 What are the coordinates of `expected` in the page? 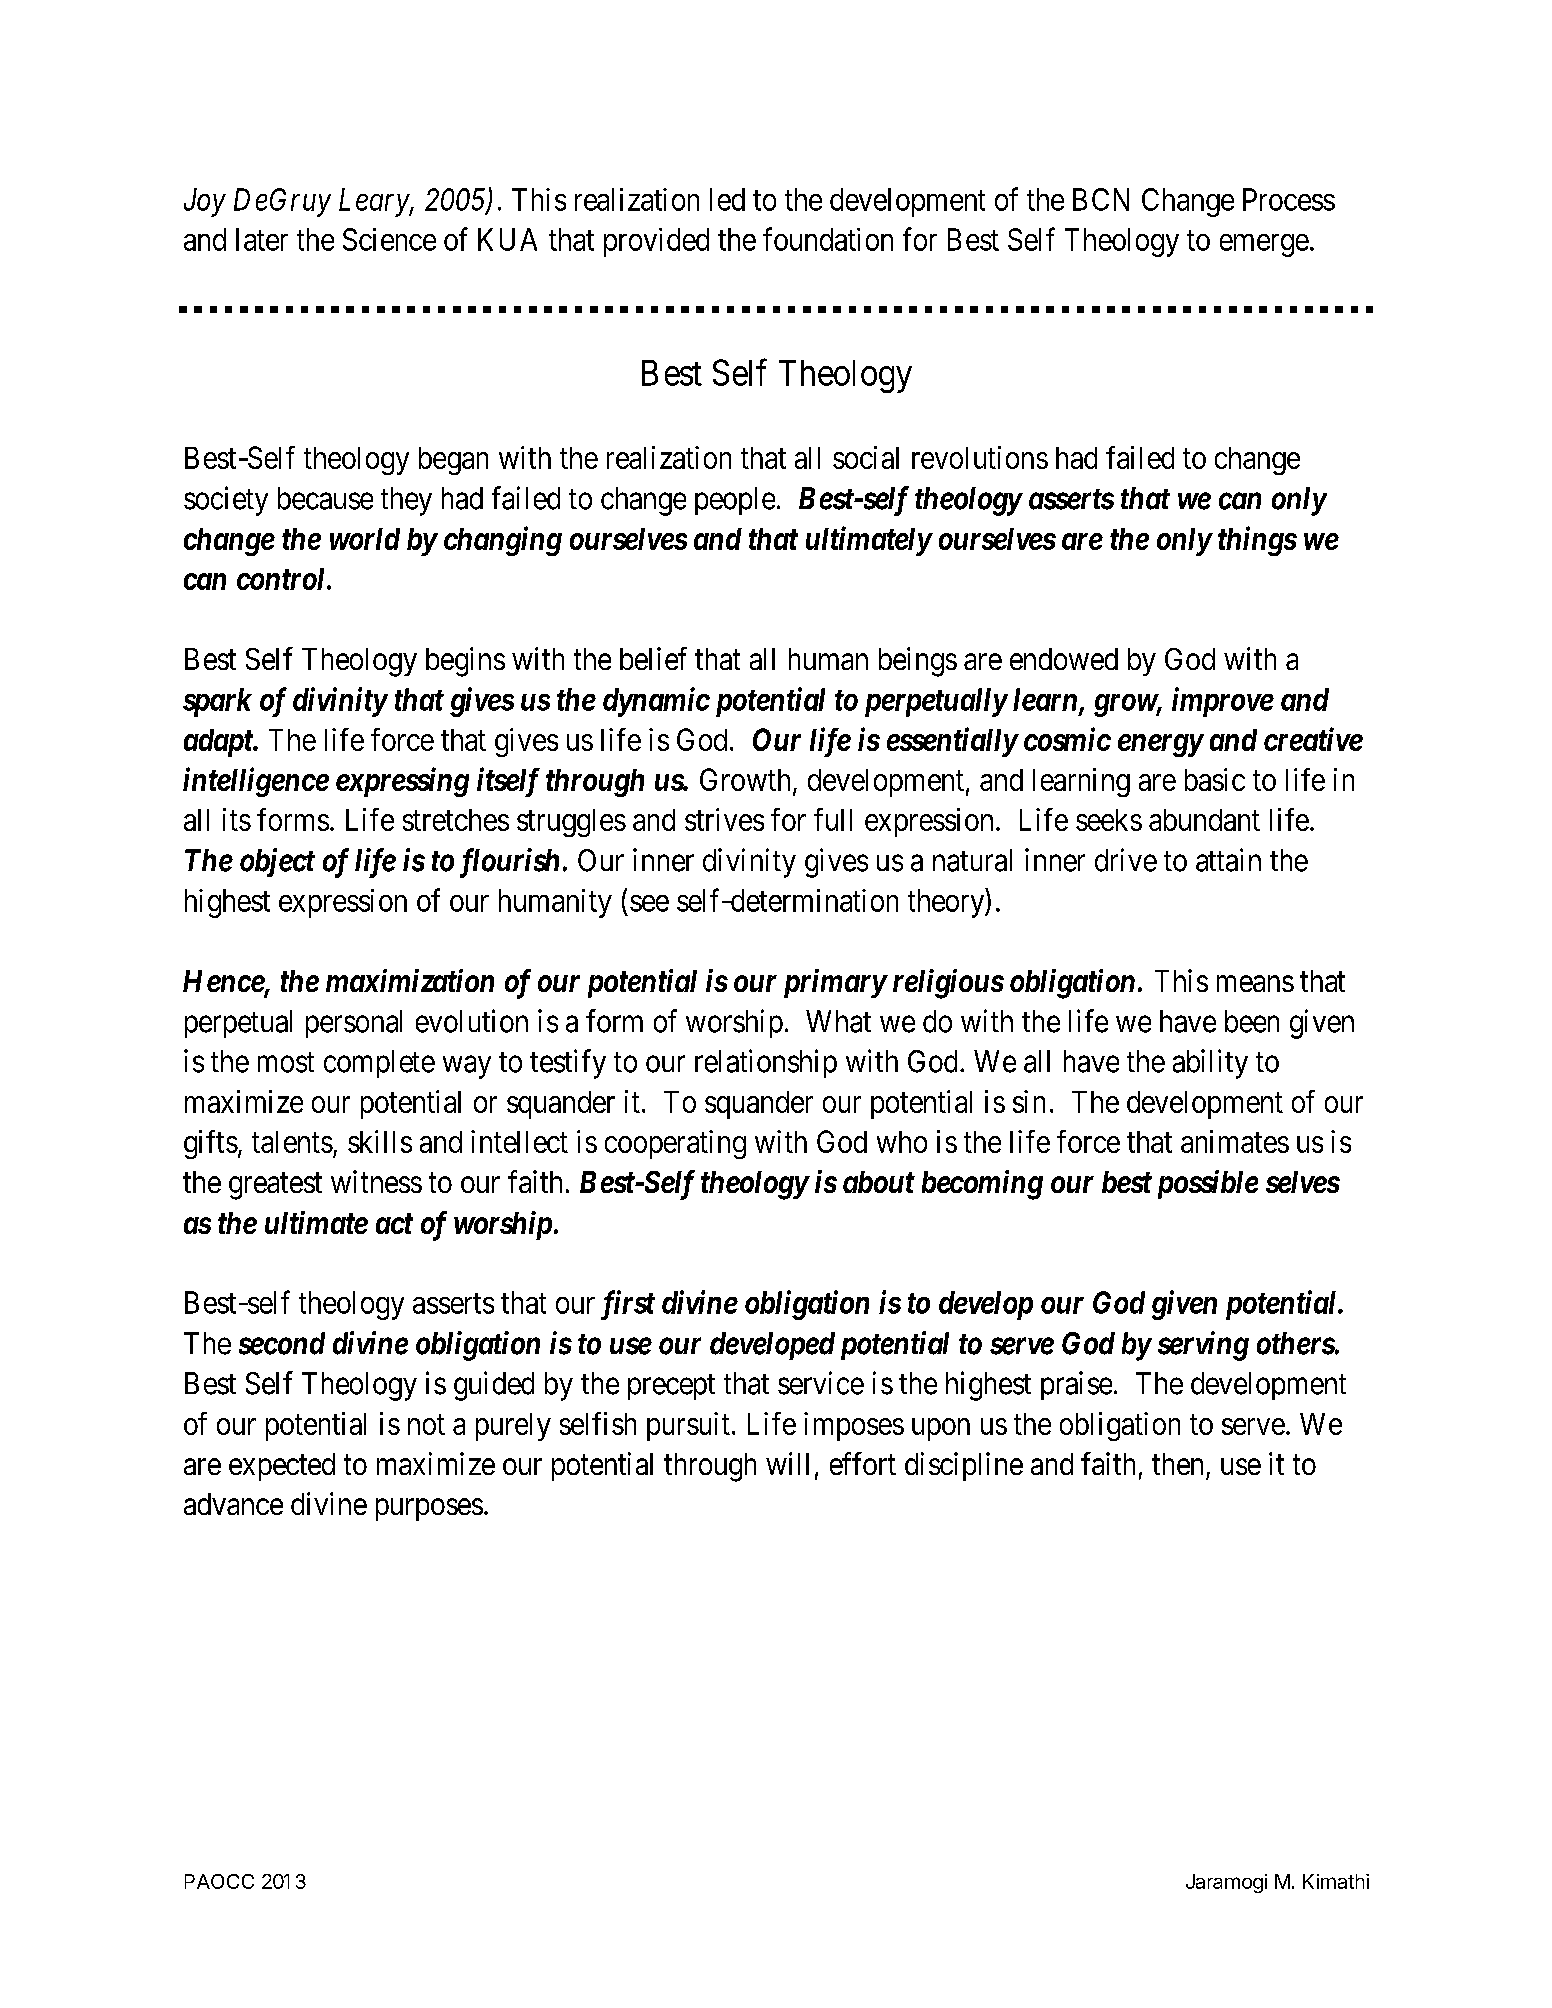 It's located at (282, 1467).
